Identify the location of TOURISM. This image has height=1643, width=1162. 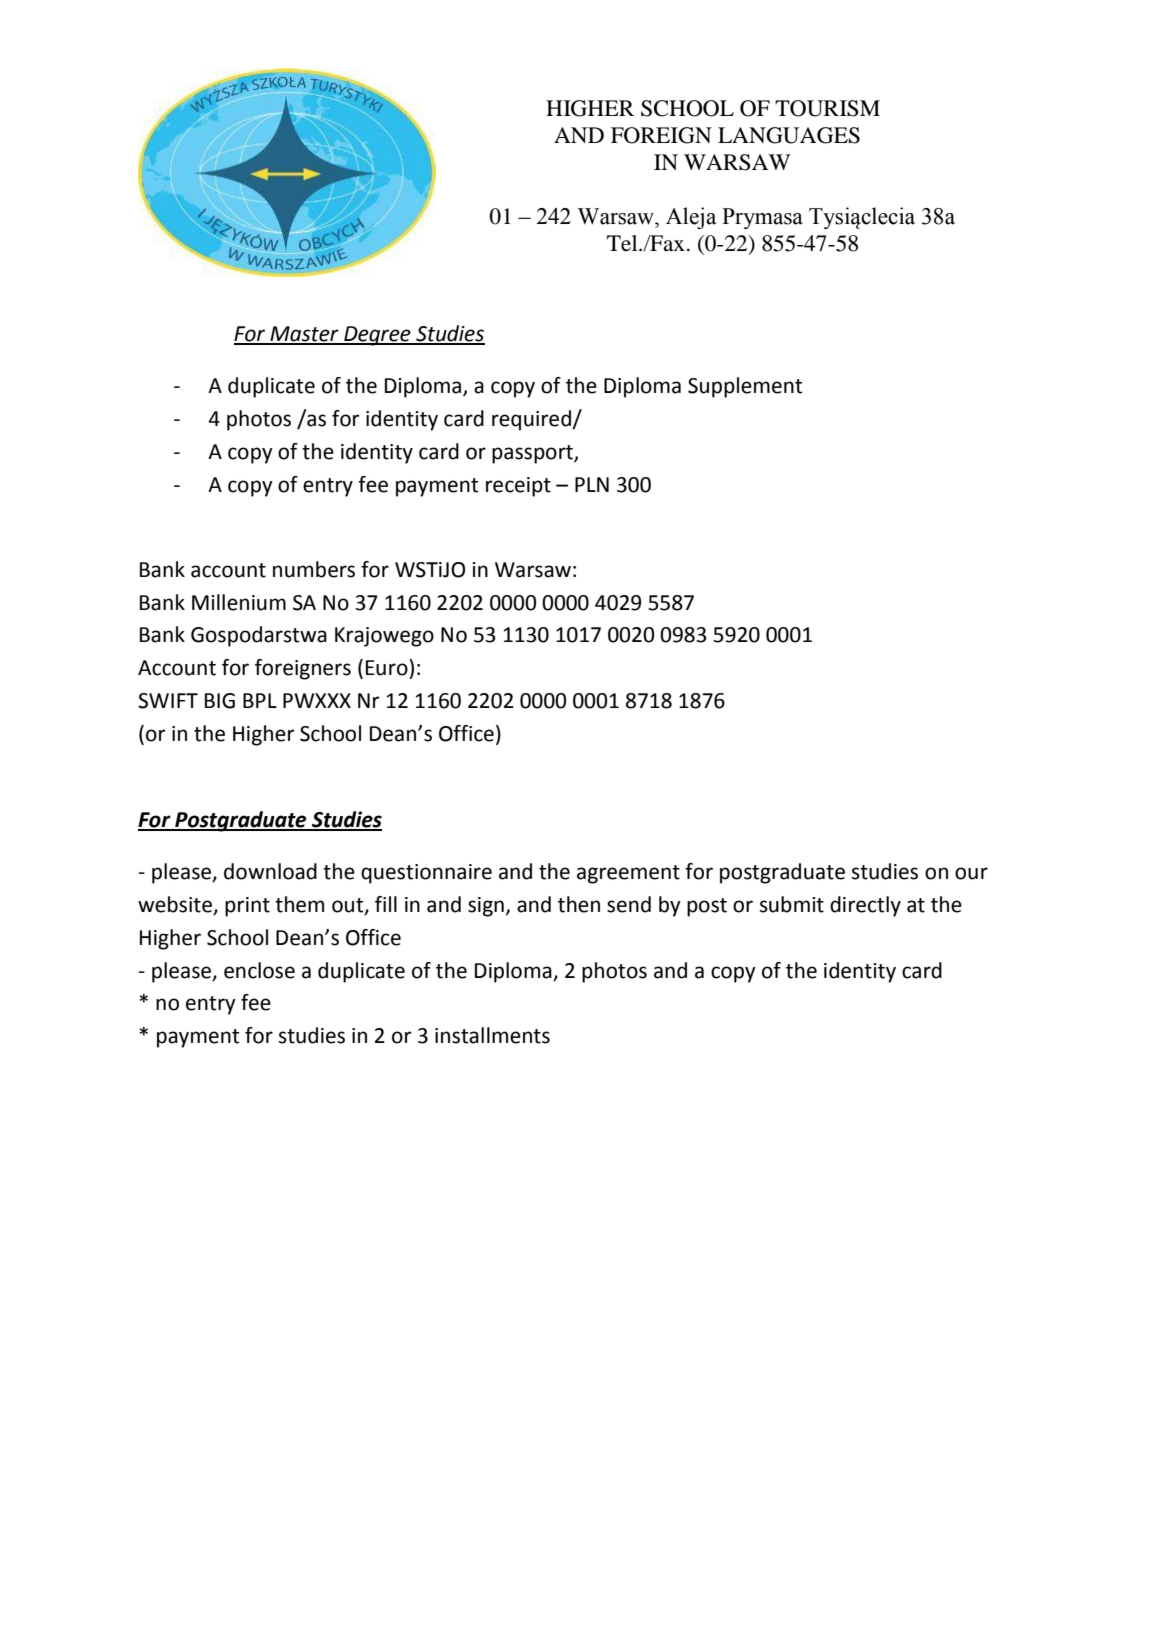
(827, 108).
